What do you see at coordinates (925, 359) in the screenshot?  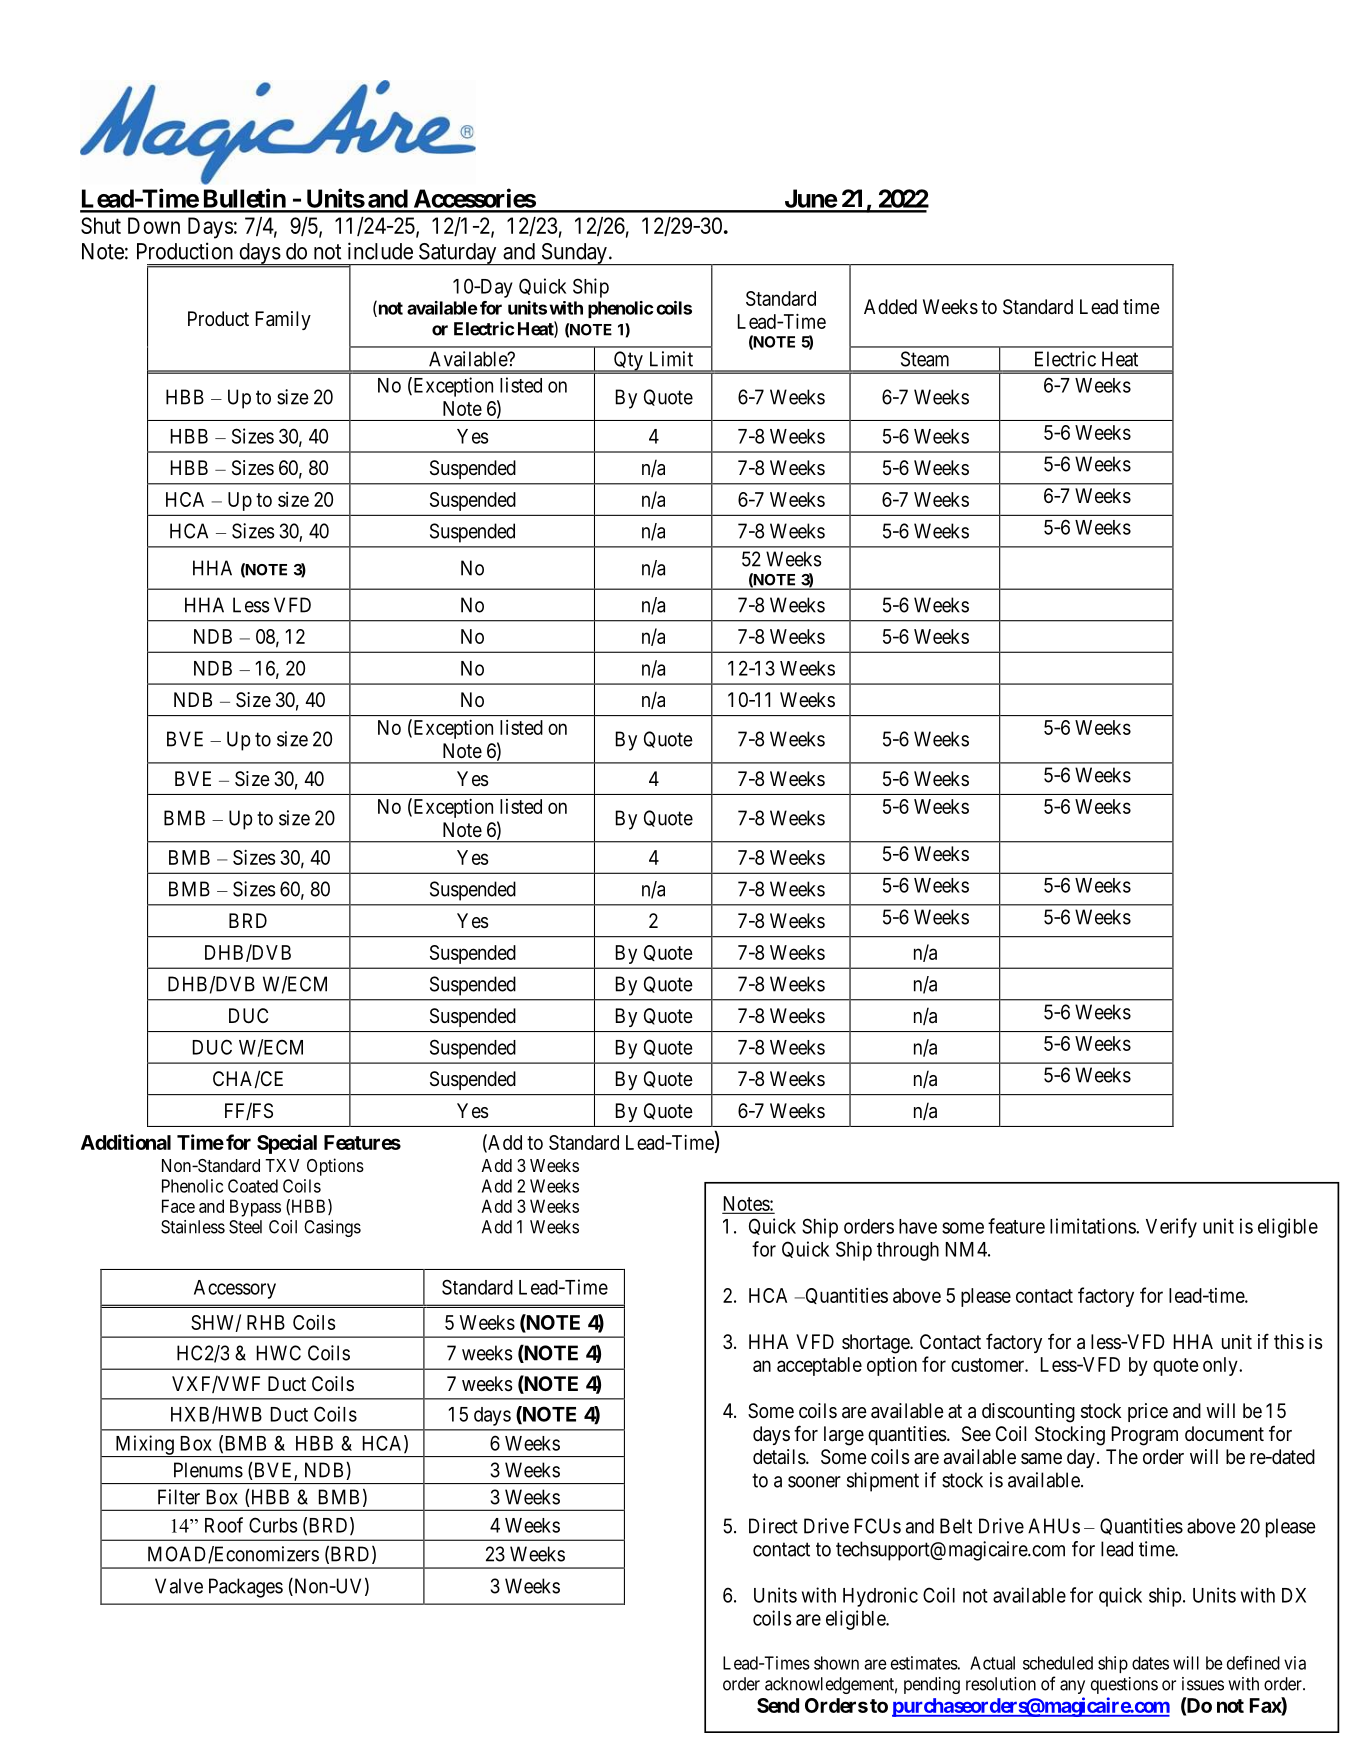 I see `Steam` at bounding box center [925, 359].
